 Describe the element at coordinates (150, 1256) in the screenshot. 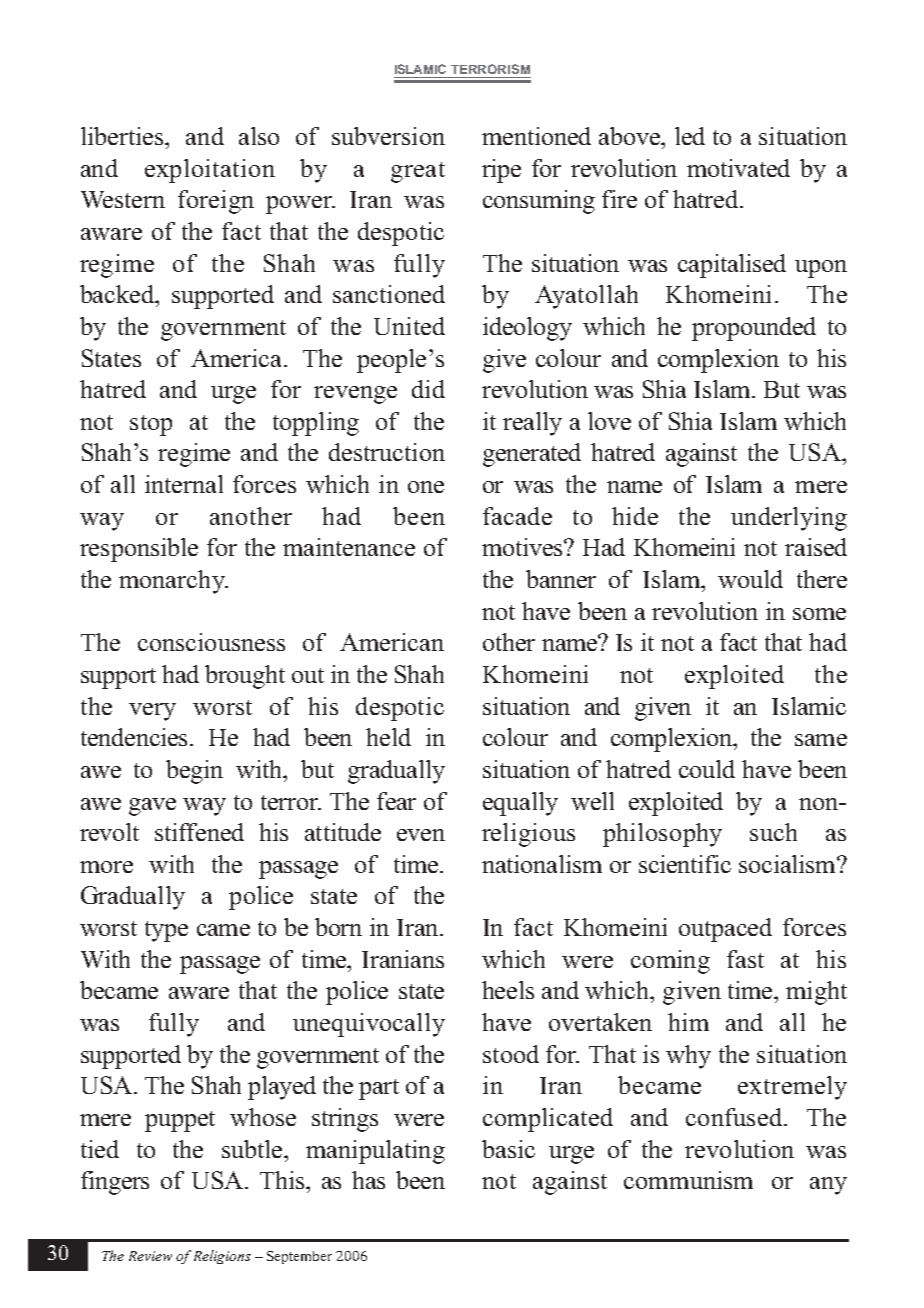

I see `Review` at that location.
